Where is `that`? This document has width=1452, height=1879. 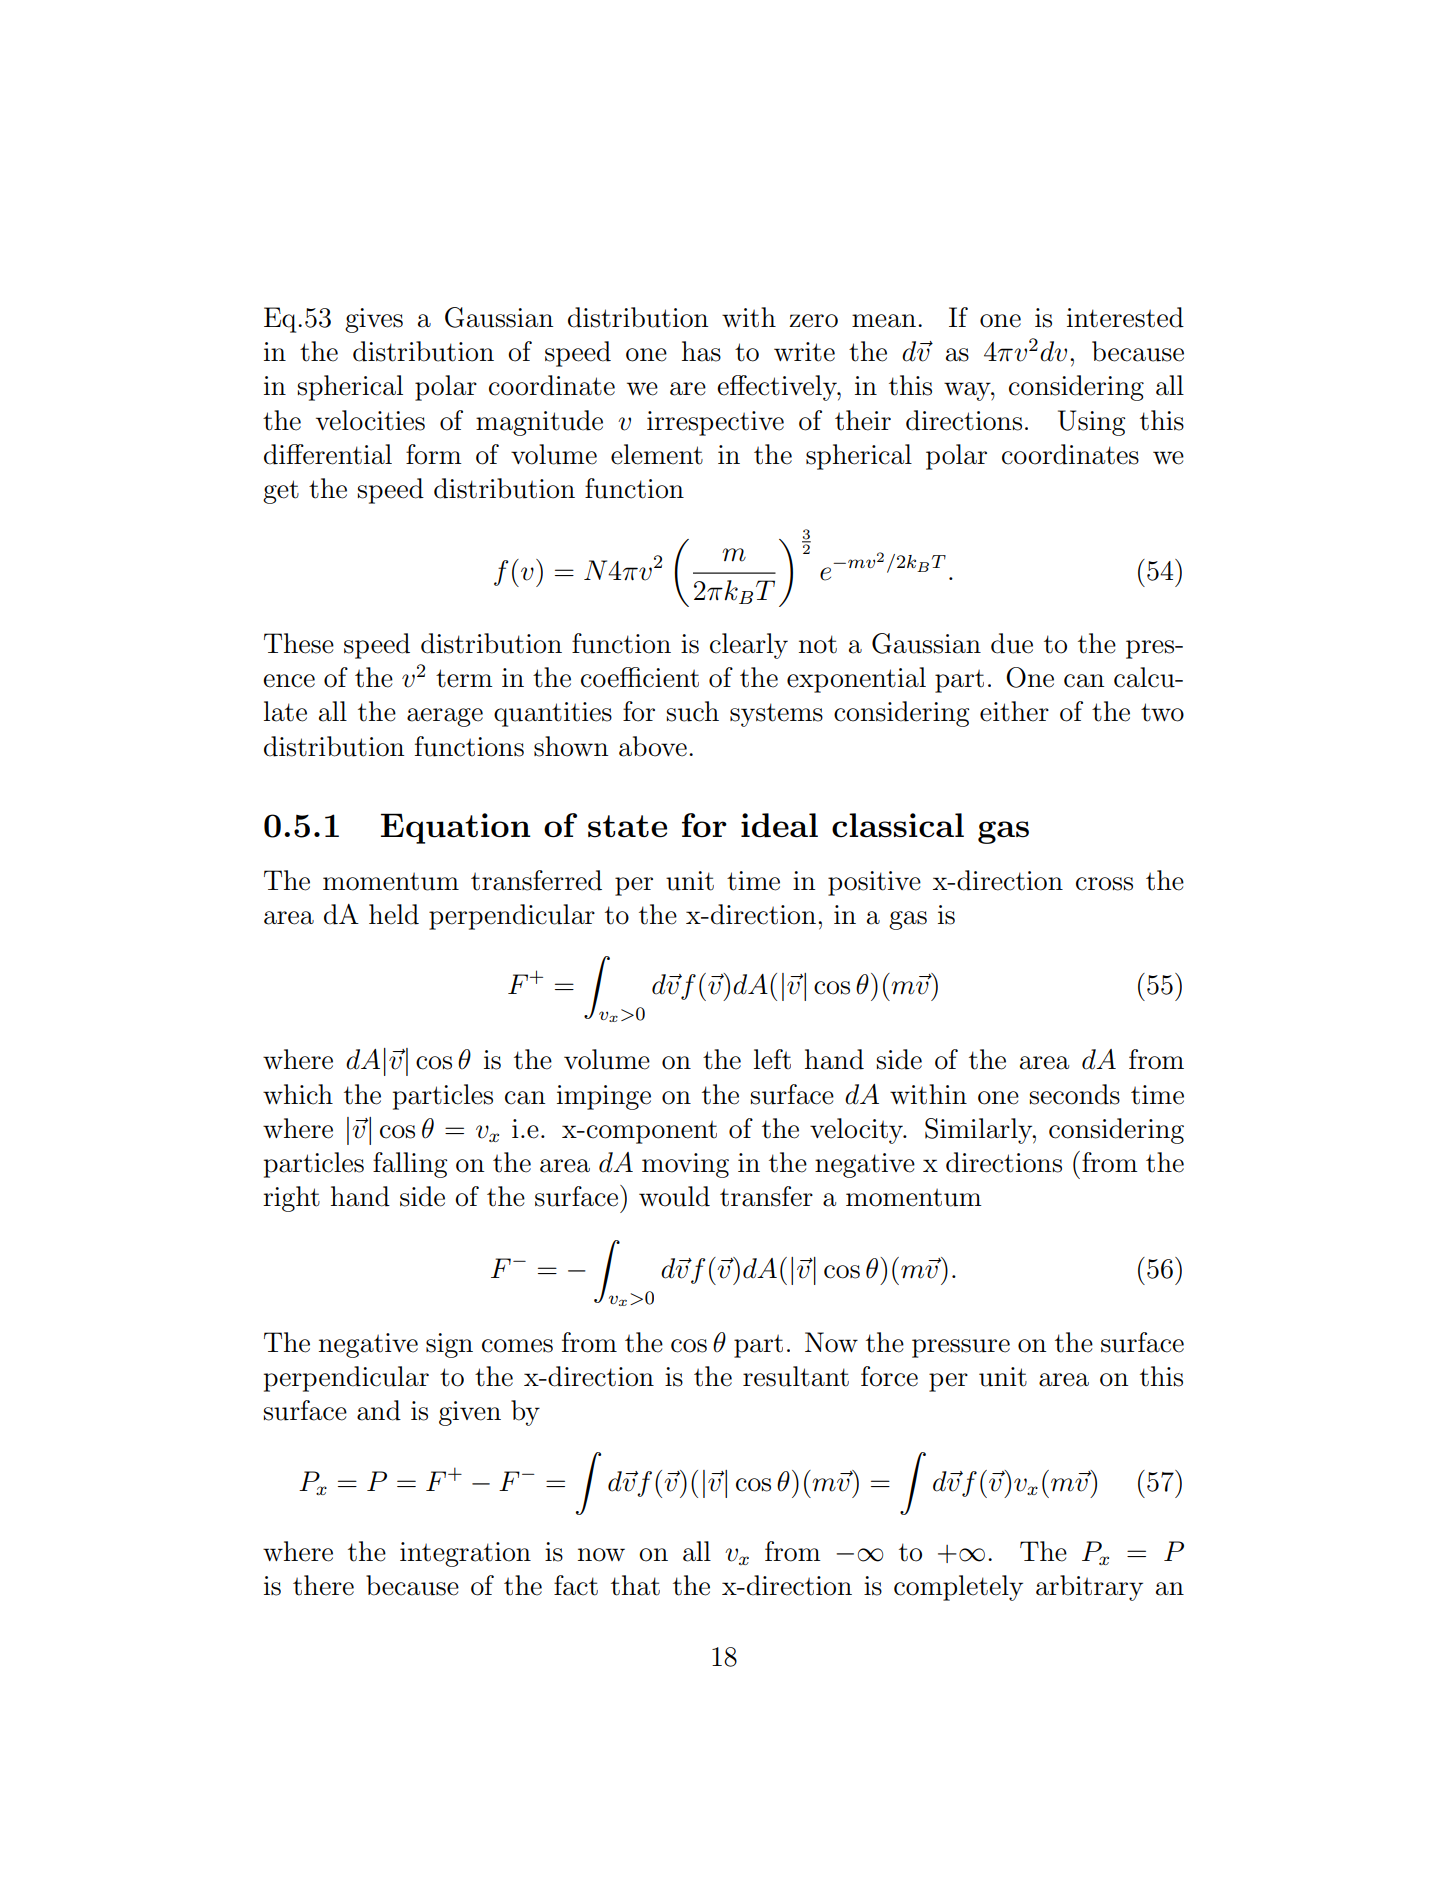 that is located at coordinates (635, 1585).
